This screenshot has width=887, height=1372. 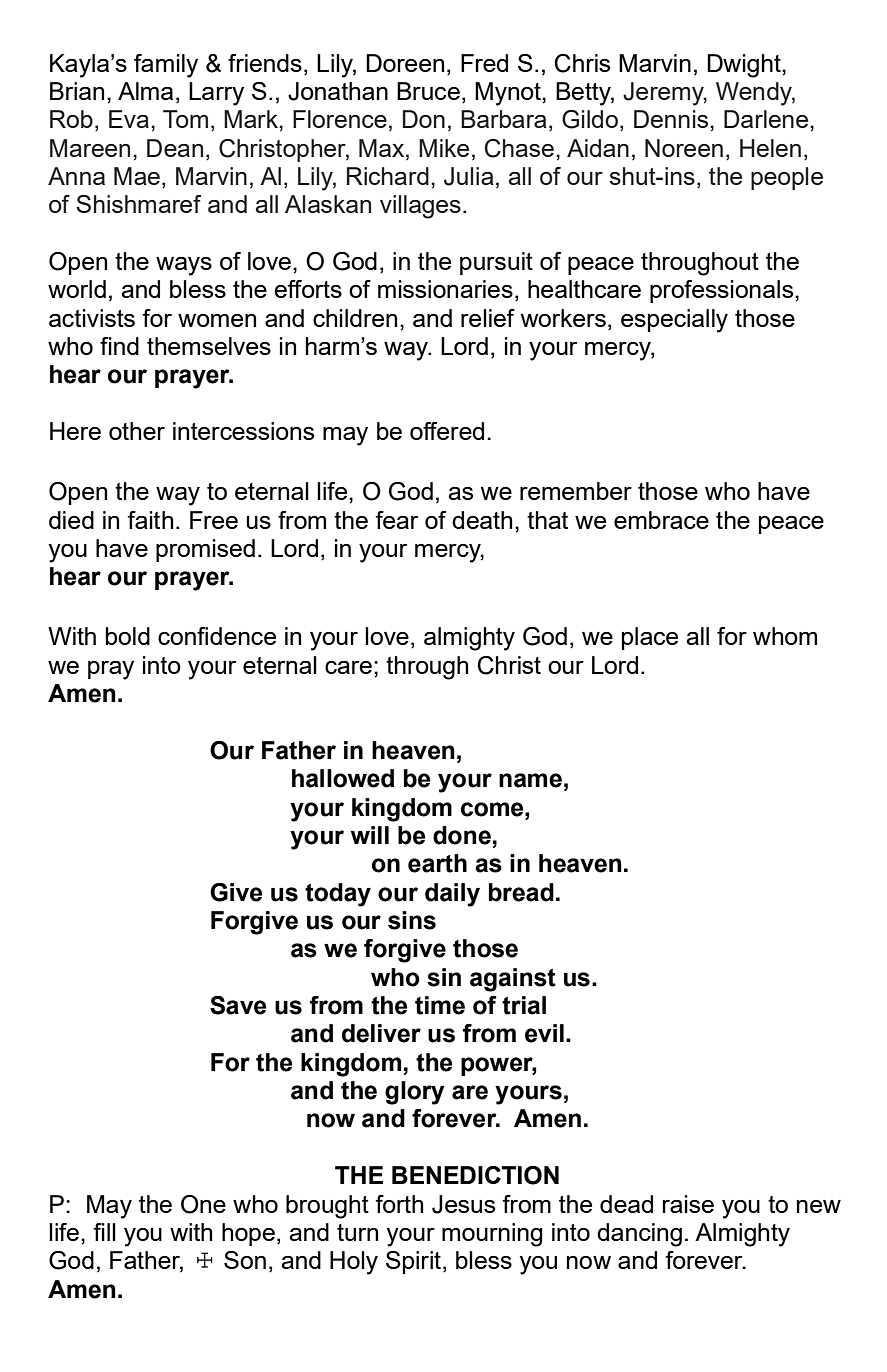 What do you see at coordinates (437, 863) in the screenshot?
I see `earth` at bounding box center [437, 863].
